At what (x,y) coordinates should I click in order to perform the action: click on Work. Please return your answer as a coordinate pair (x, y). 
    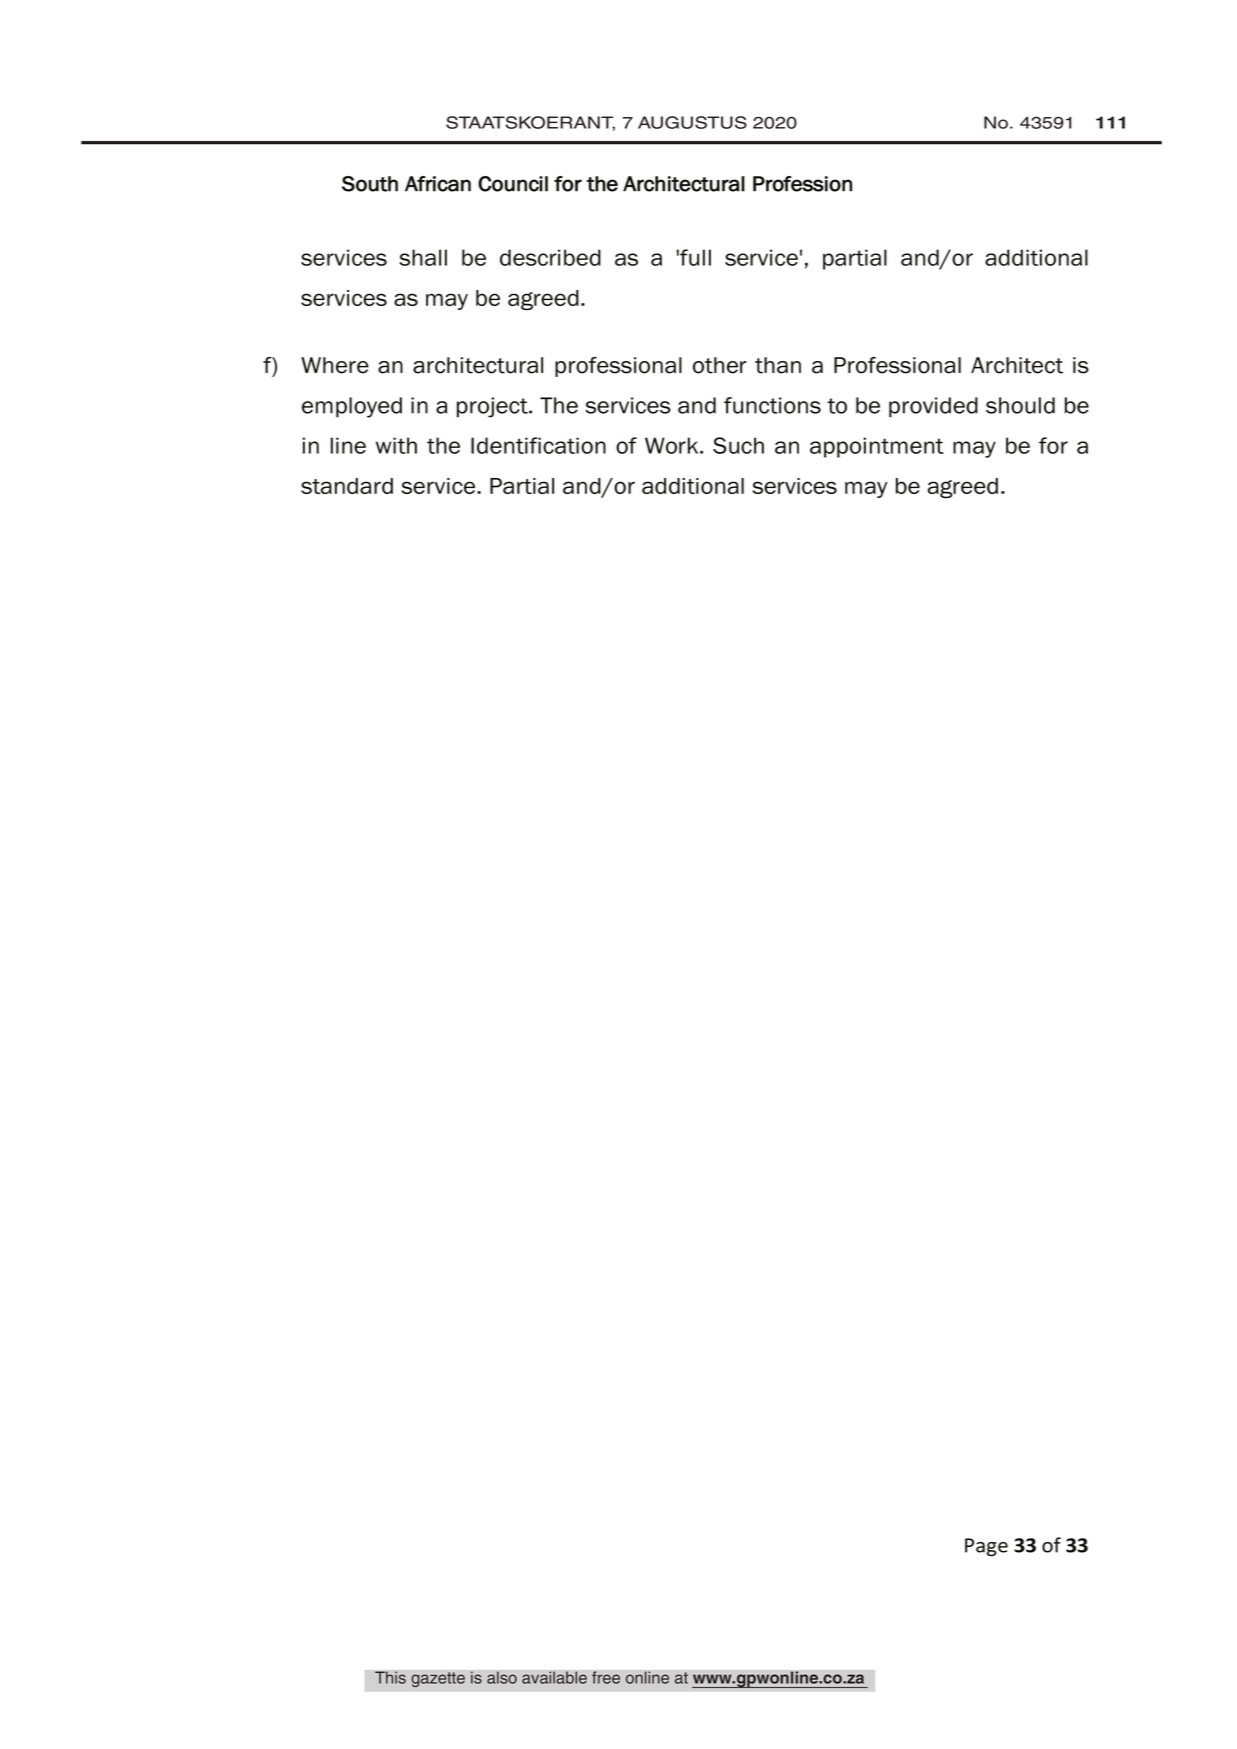
    Looking at the image, I should click on (673, 445).
